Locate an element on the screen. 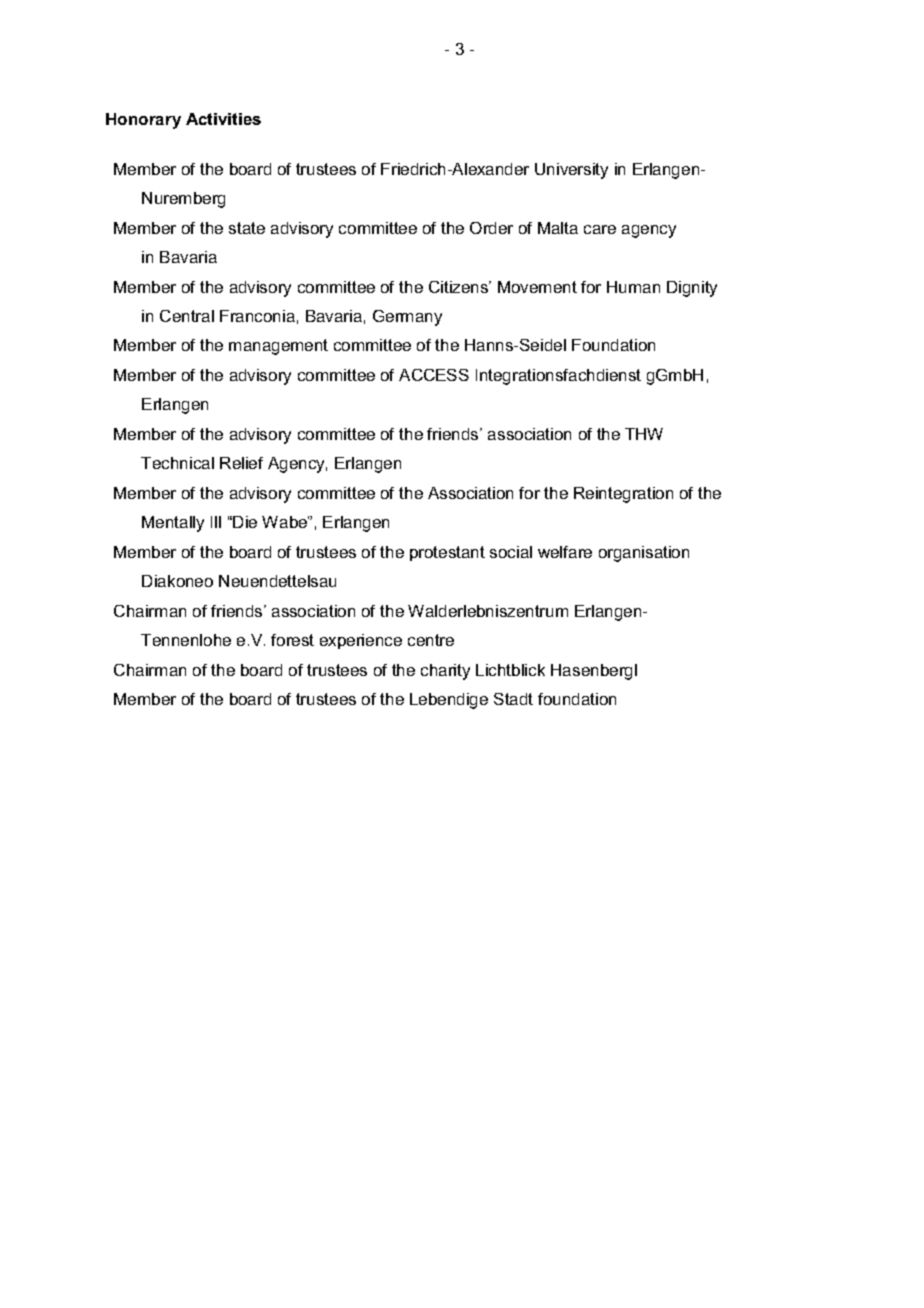  Activities is located at coordinates (223, 119).
